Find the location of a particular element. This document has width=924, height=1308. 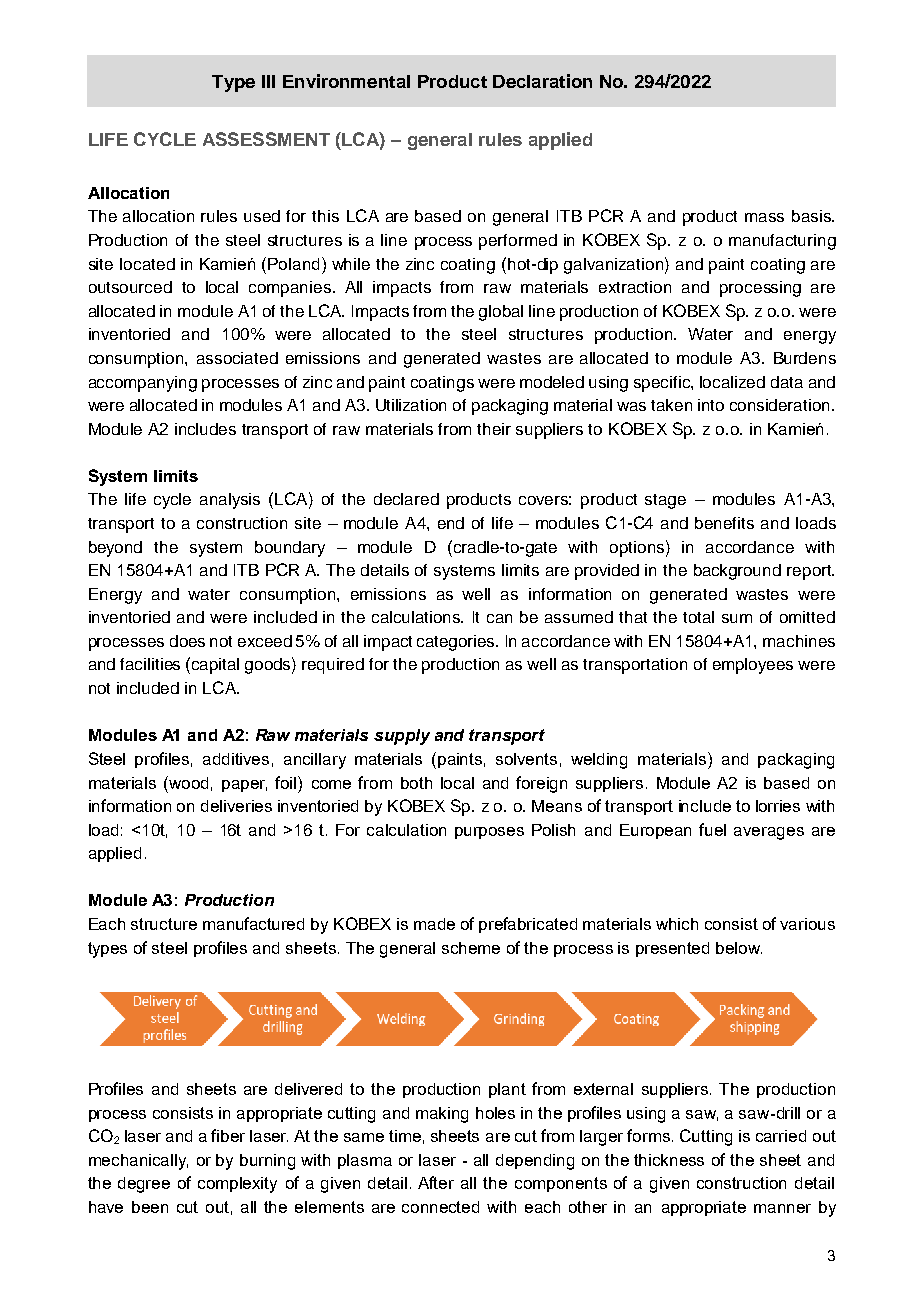

Declaration is located at coordinates (542, 81).
